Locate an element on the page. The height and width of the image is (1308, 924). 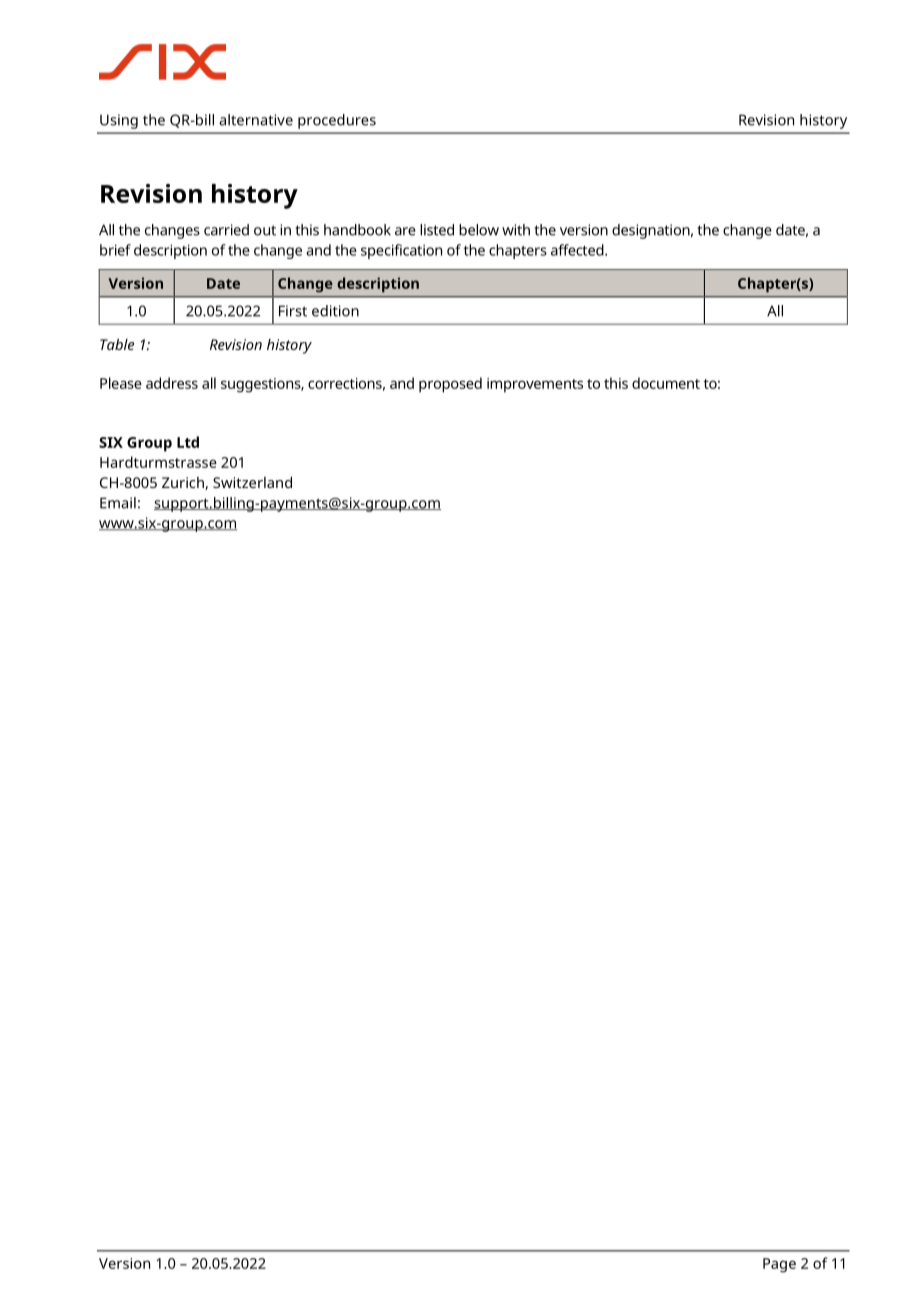
alternative is located at coordinates (256, 120).
